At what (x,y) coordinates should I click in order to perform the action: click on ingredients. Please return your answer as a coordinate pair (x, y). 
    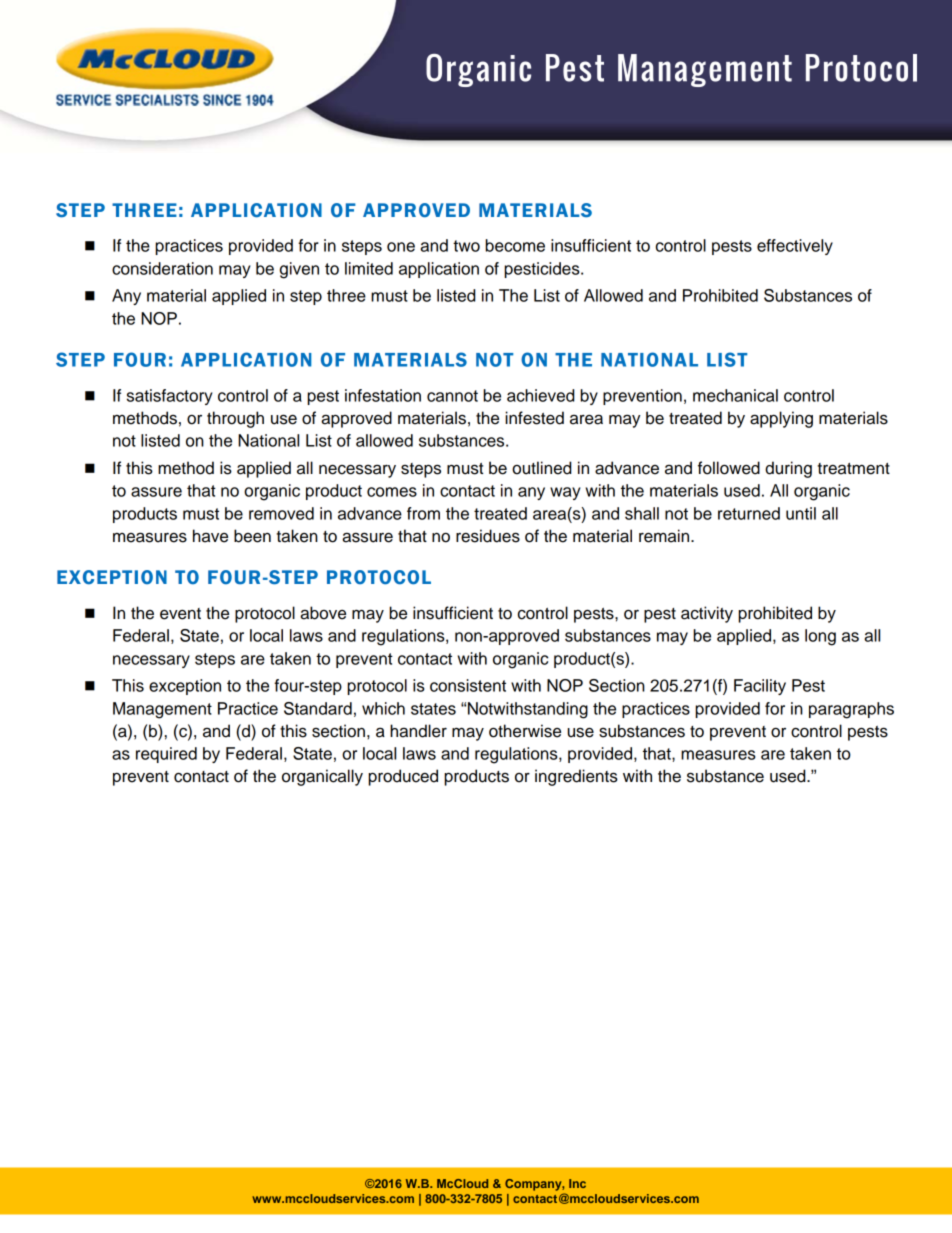
    Looking at the image, I should click on (576, 777).
